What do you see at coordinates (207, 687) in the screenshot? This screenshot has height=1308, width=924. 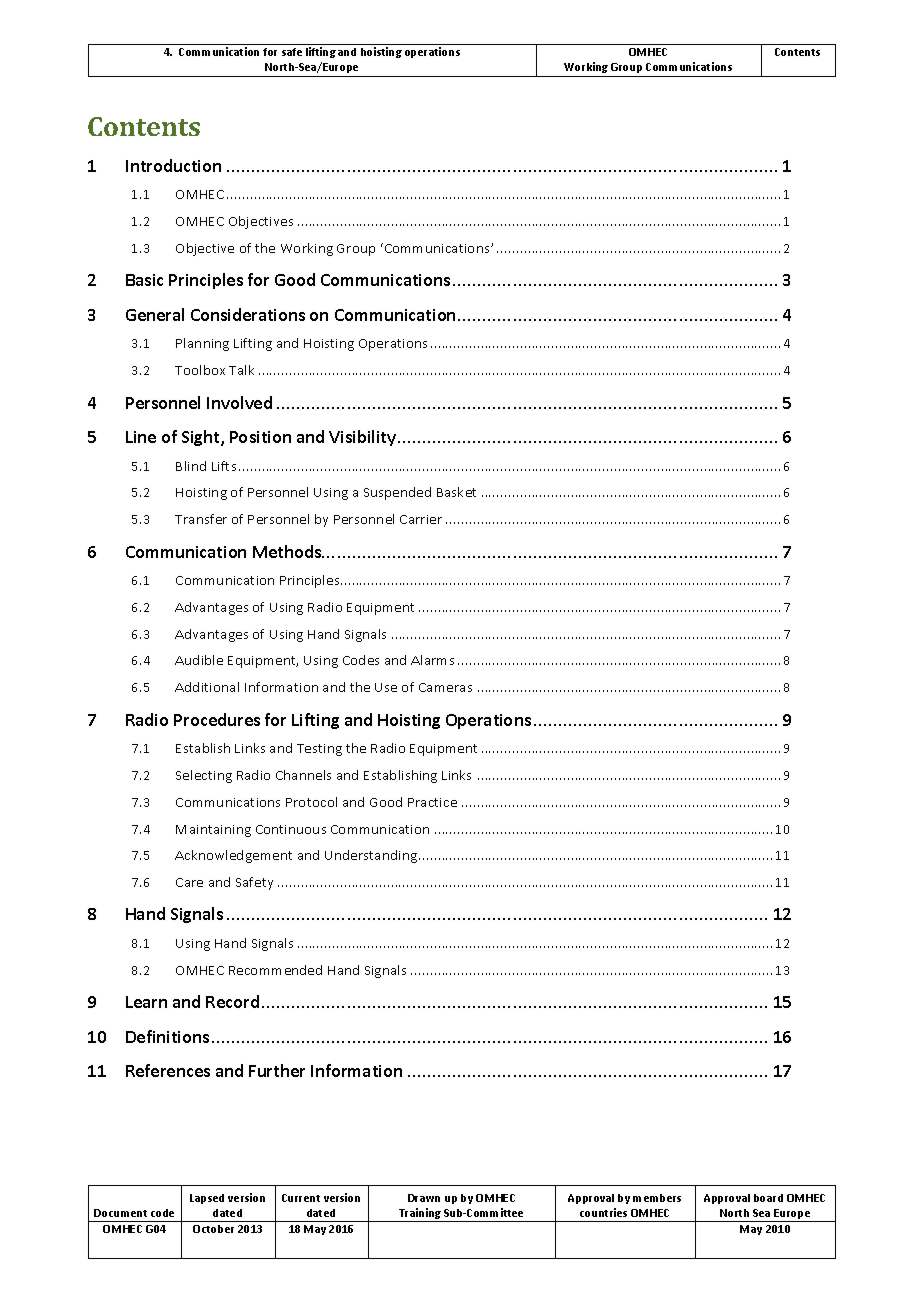 I see `Additional` at bounding box center [207, 687].
